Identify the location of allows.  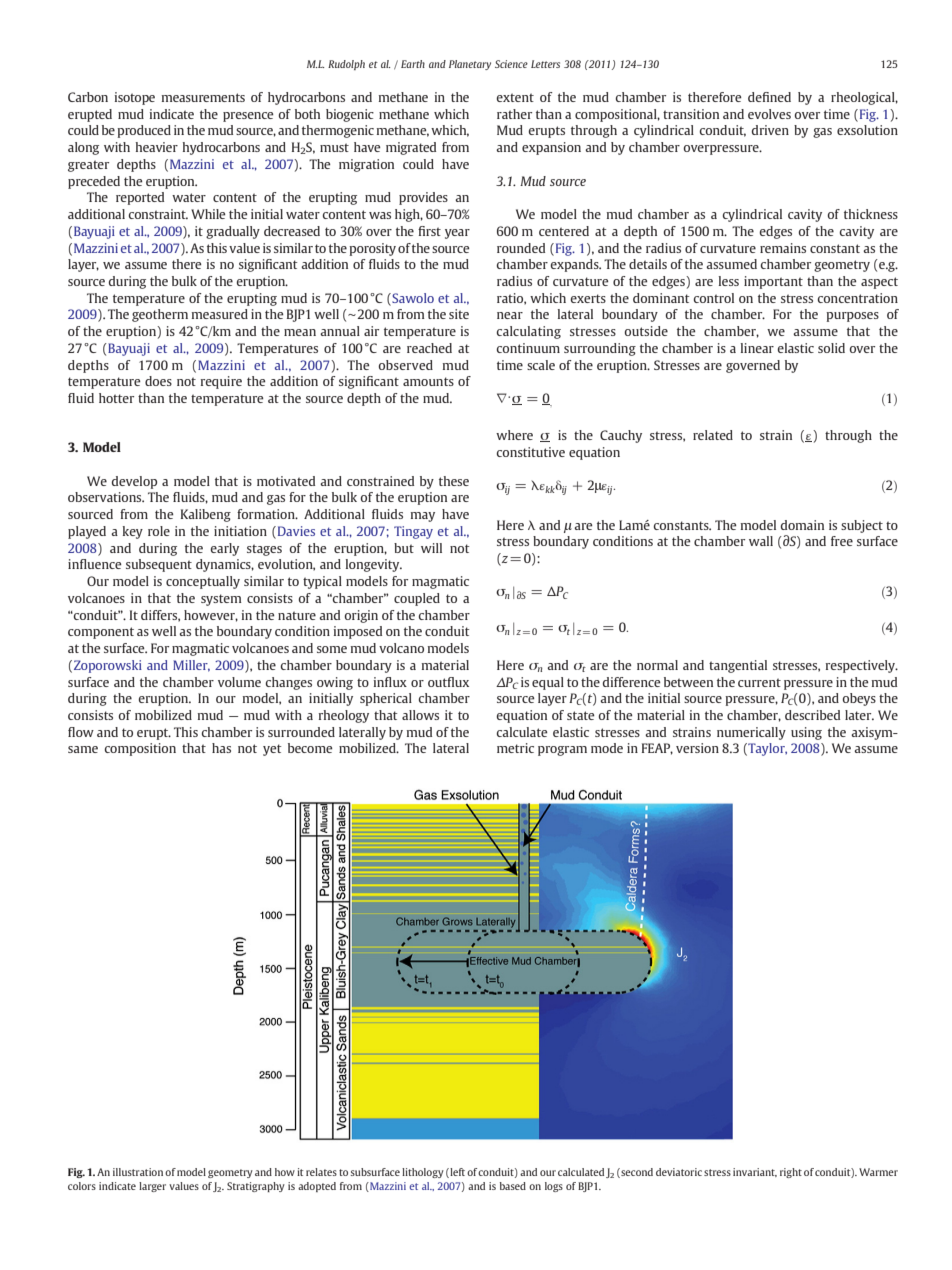
(420, 715).
